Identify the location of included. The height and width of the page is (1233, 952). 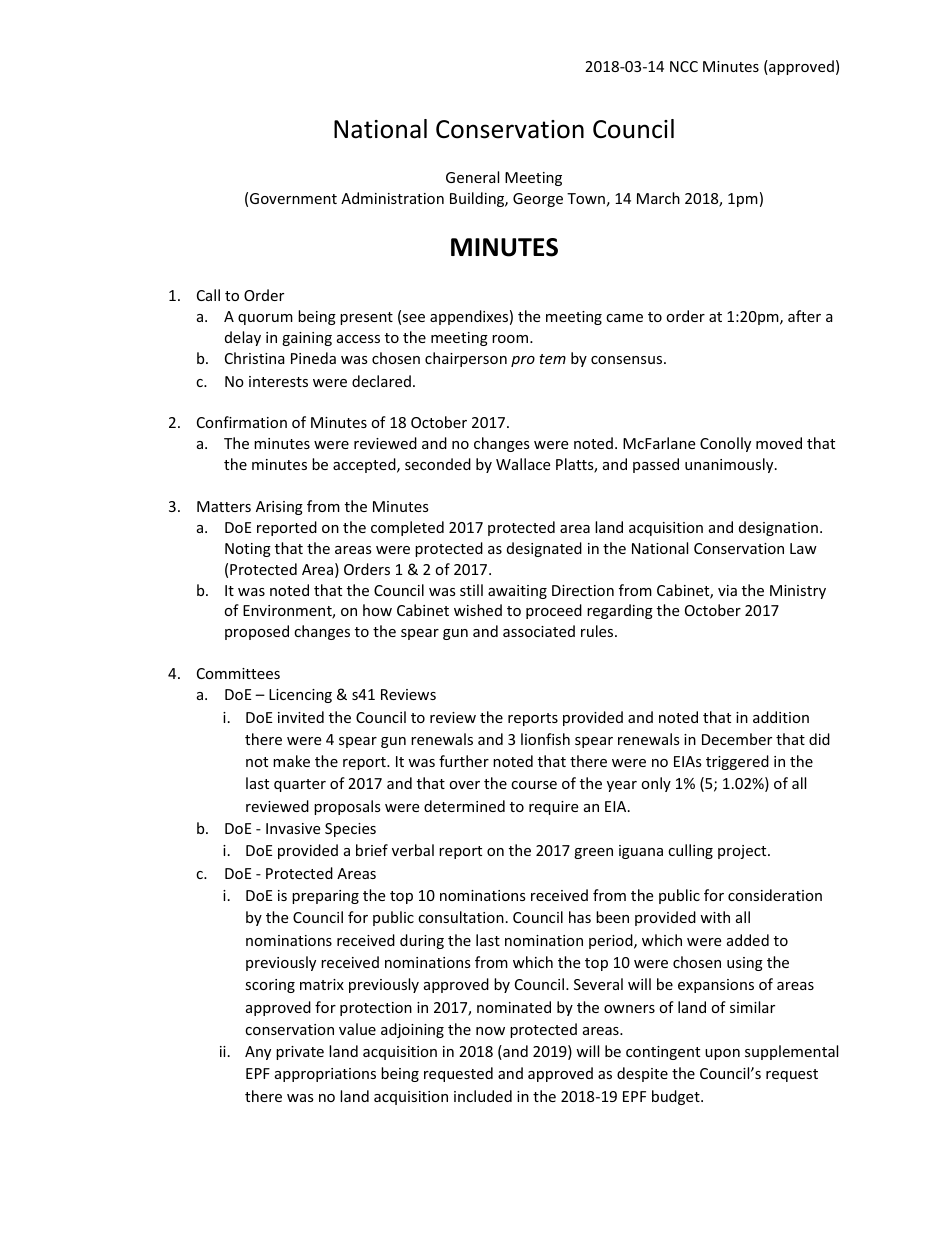
(483, 1096).
